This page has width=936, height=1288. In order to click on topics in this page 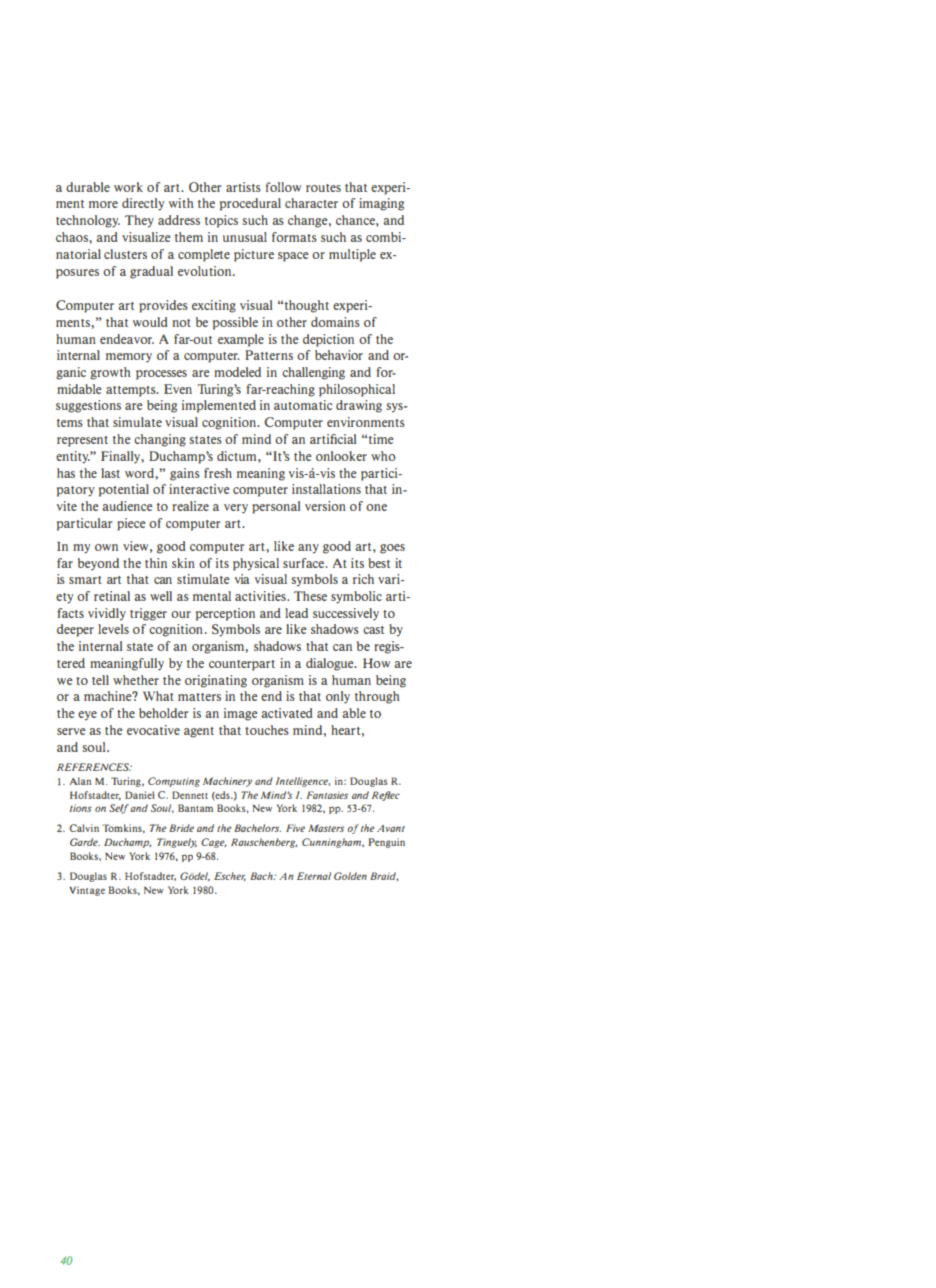, I will do `click(221, 221)`.
